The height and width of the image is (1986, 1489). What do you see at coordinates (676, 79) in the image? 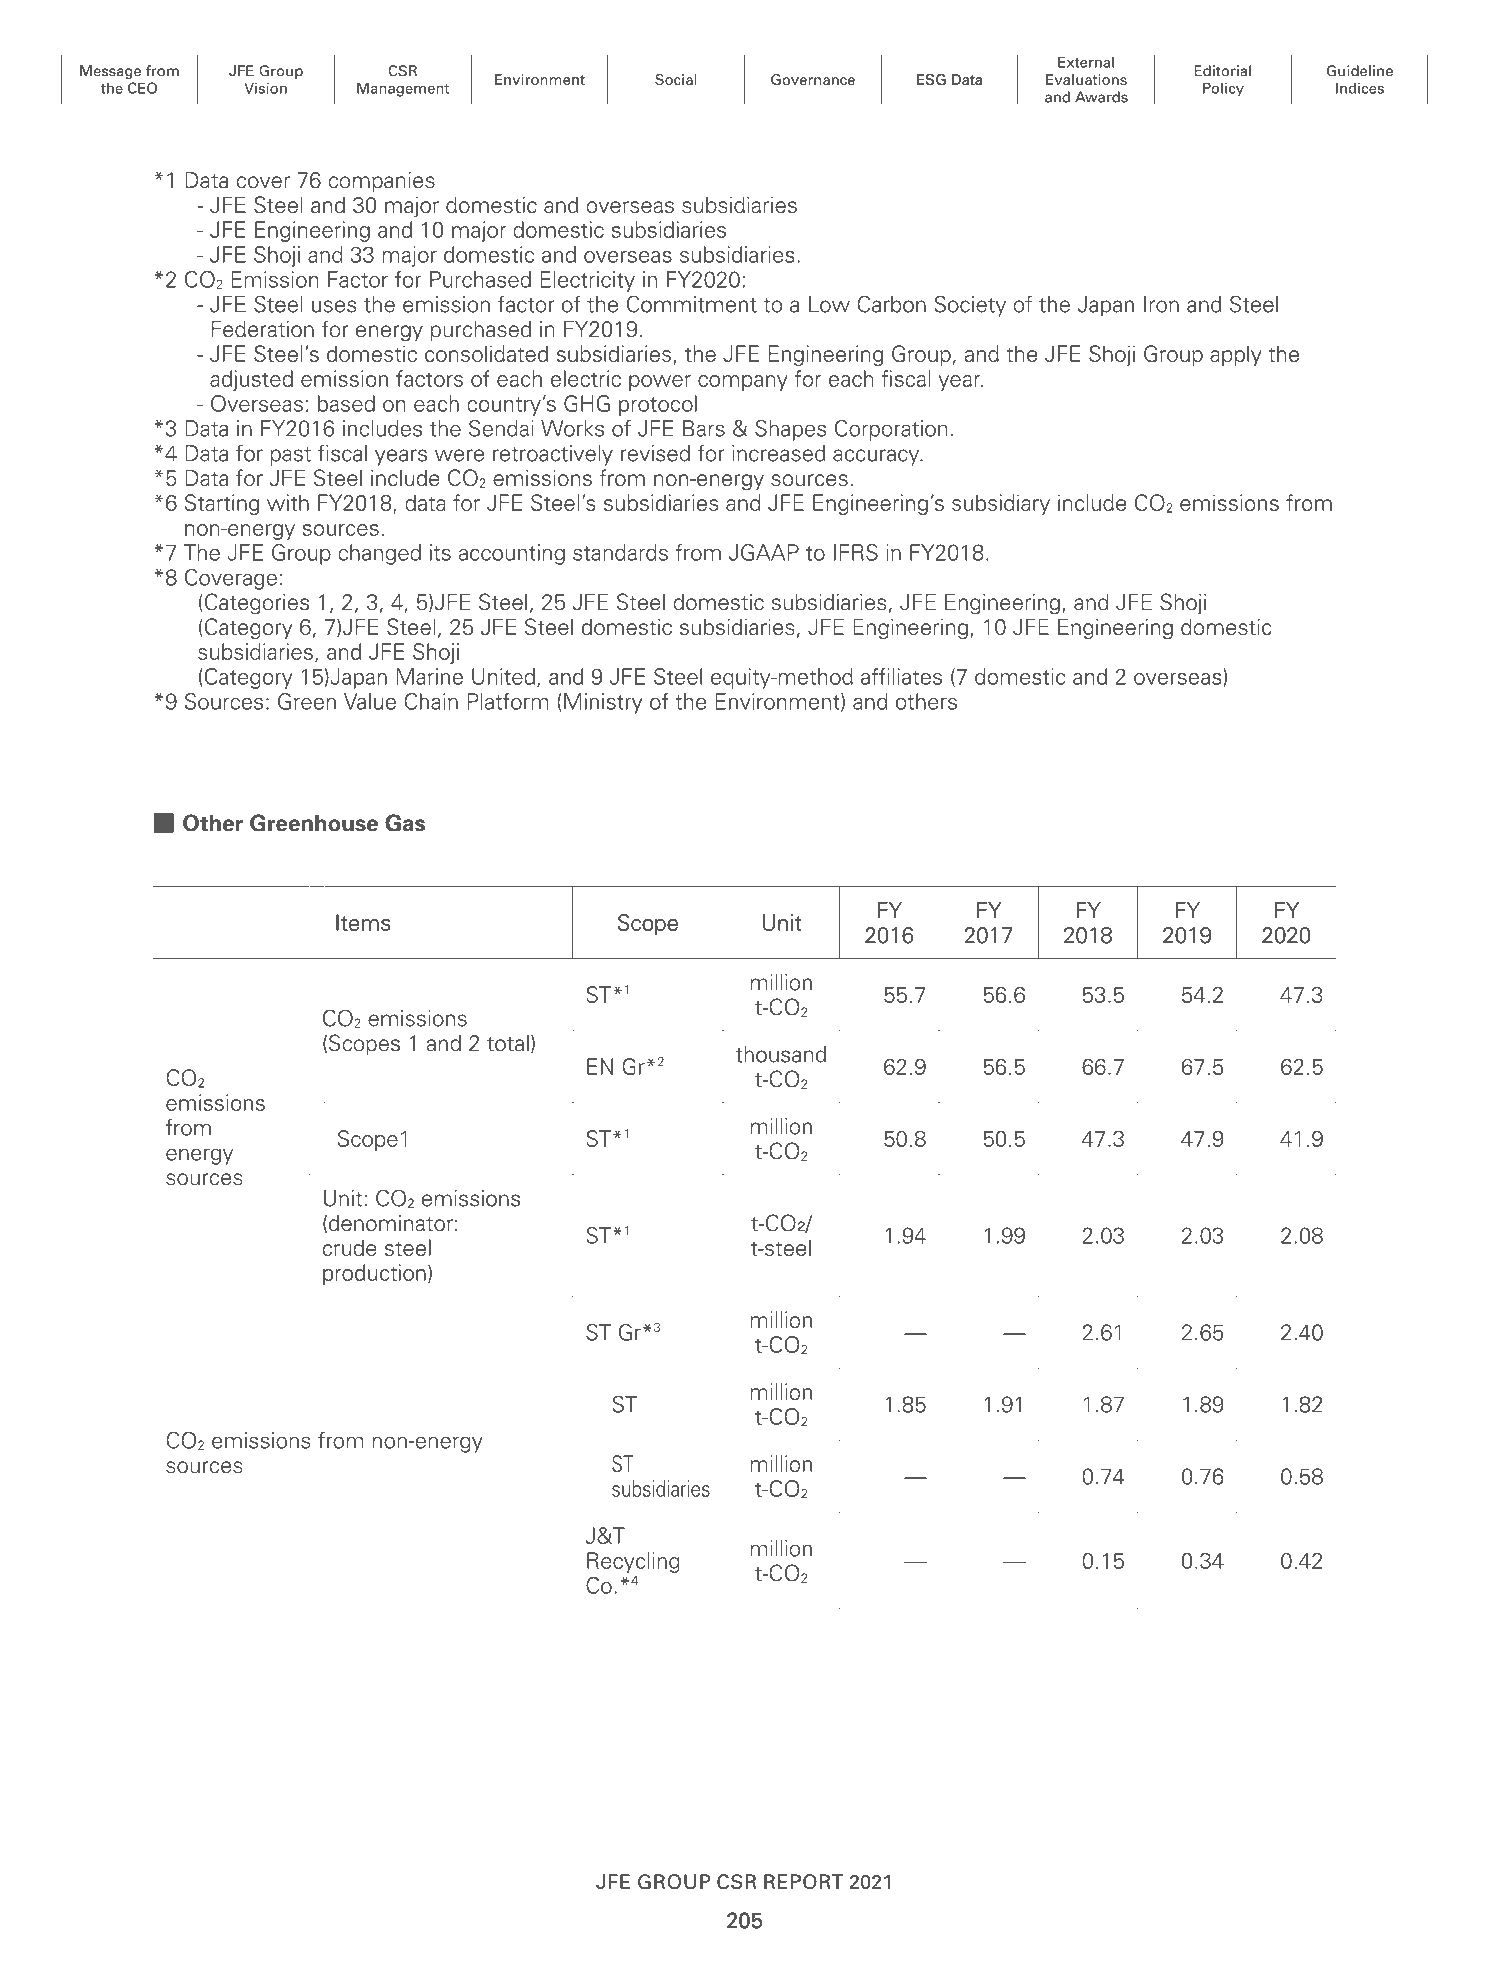
I see `Social` at bounding box center [676, 79].
